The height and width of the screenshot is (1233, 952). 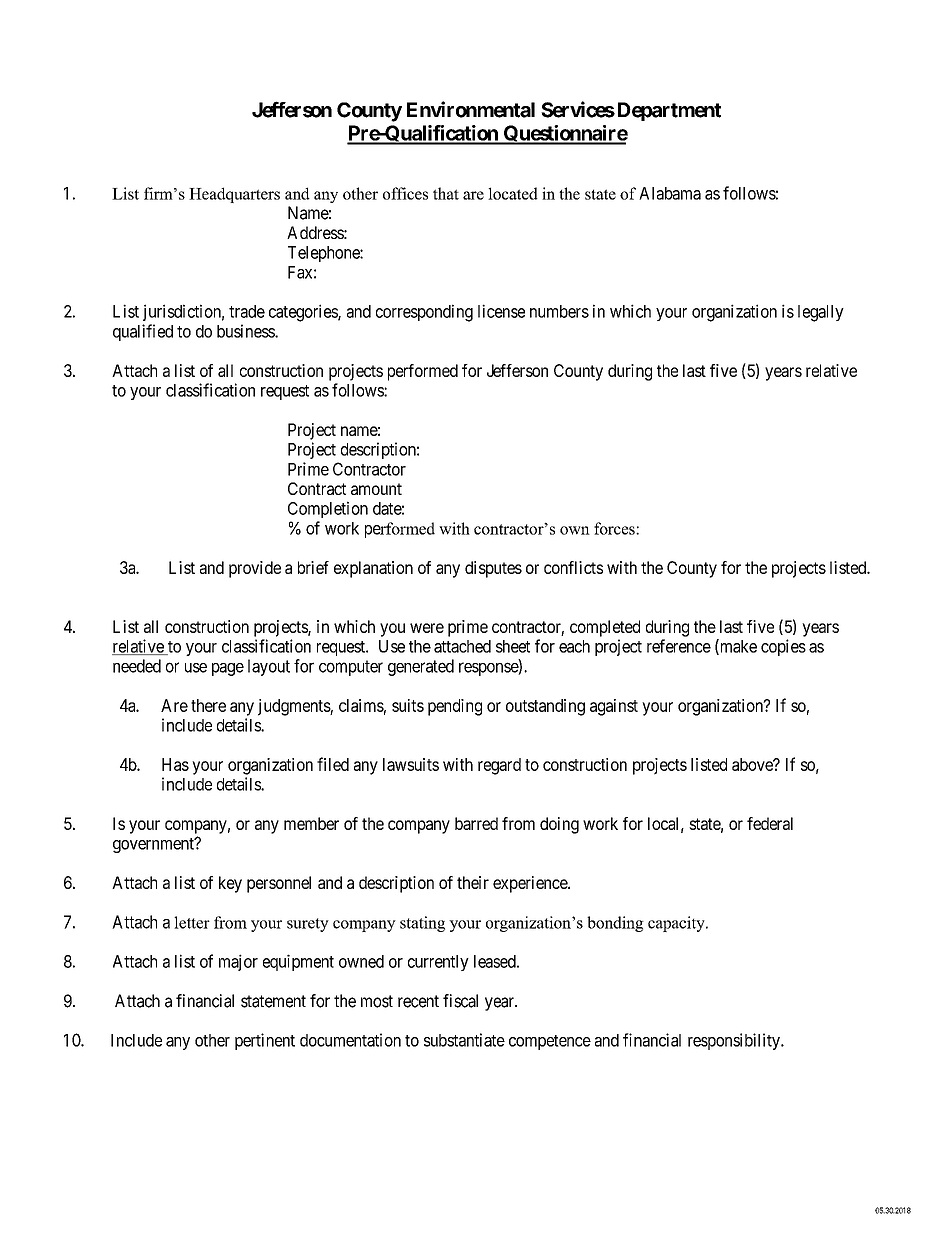 What do you see at coordinates (208, 705) in the screenshot?
I see `there` at bounding box center [208, 705].
